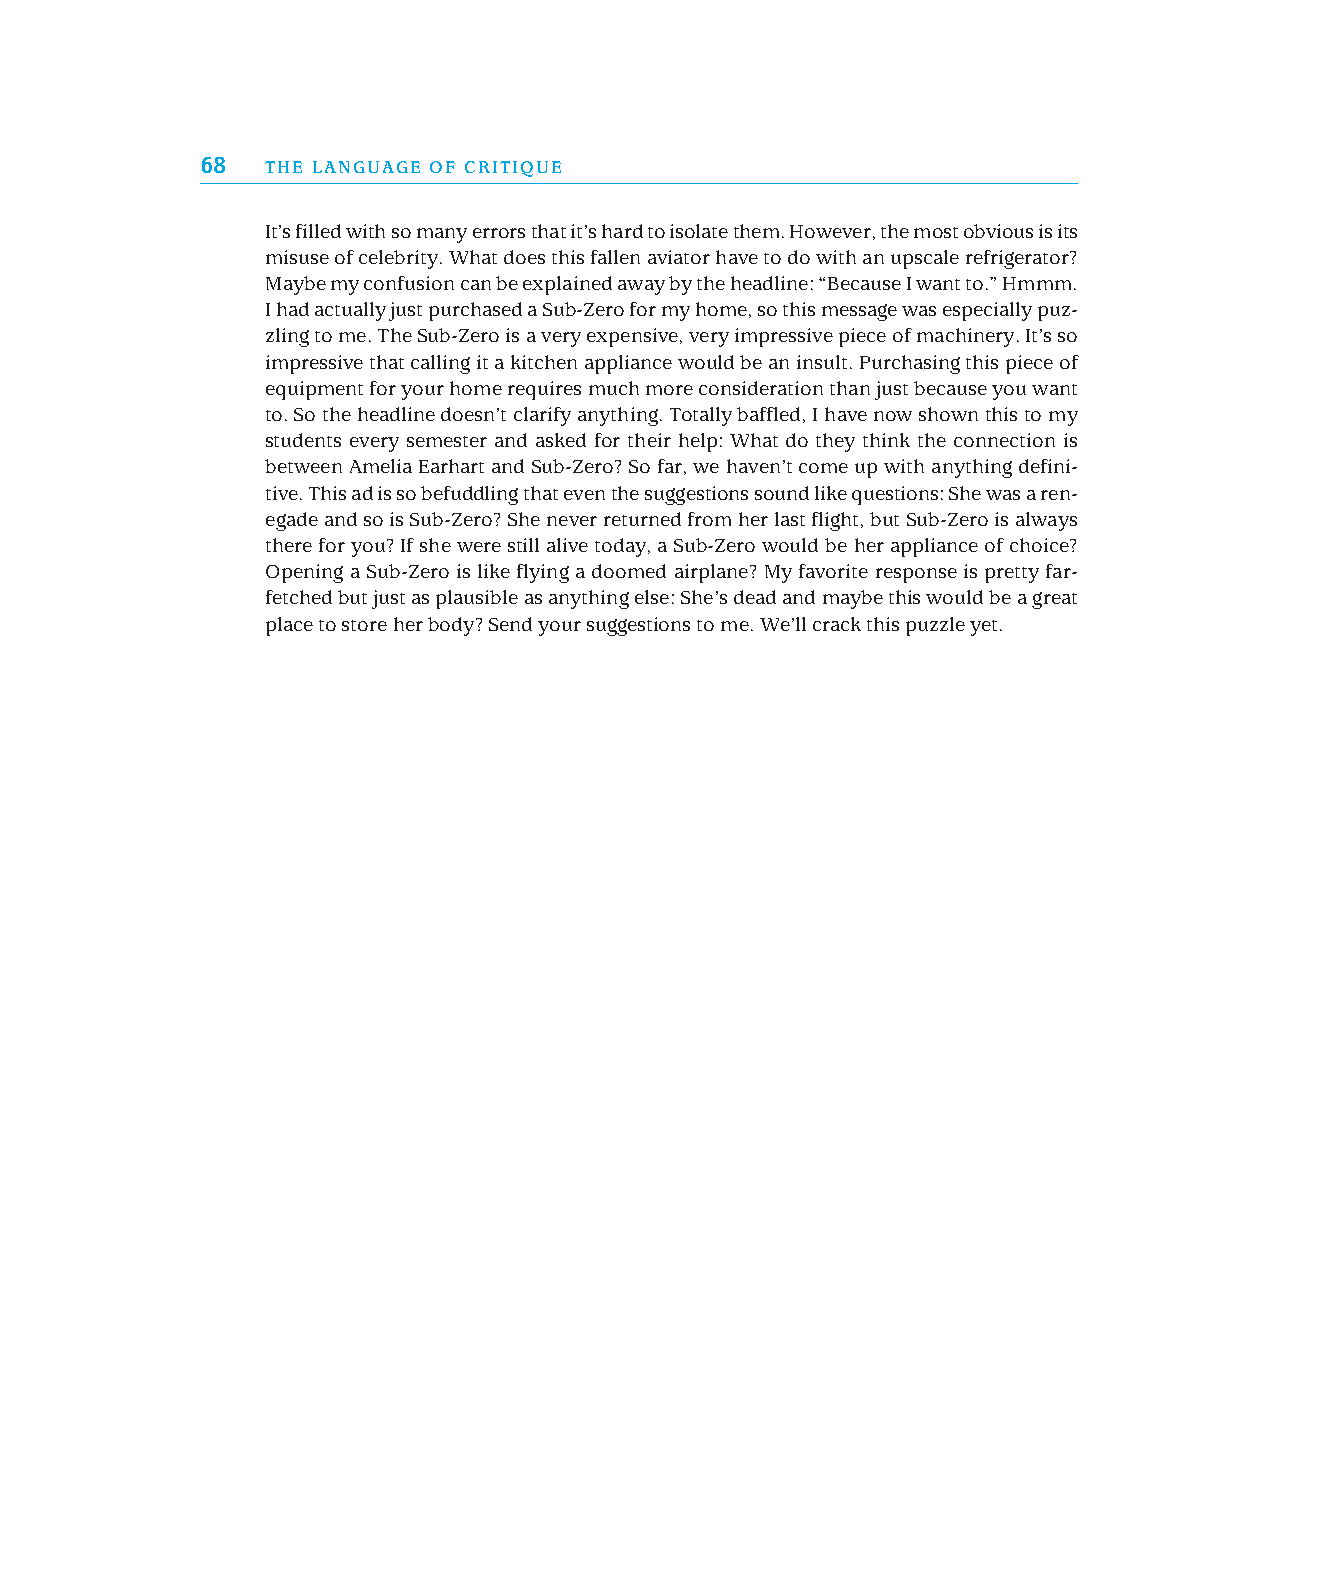 The image size is (1317, 1592). Describe the element at coordinates (699, 231) in the document. I see `isolate` at that location.
